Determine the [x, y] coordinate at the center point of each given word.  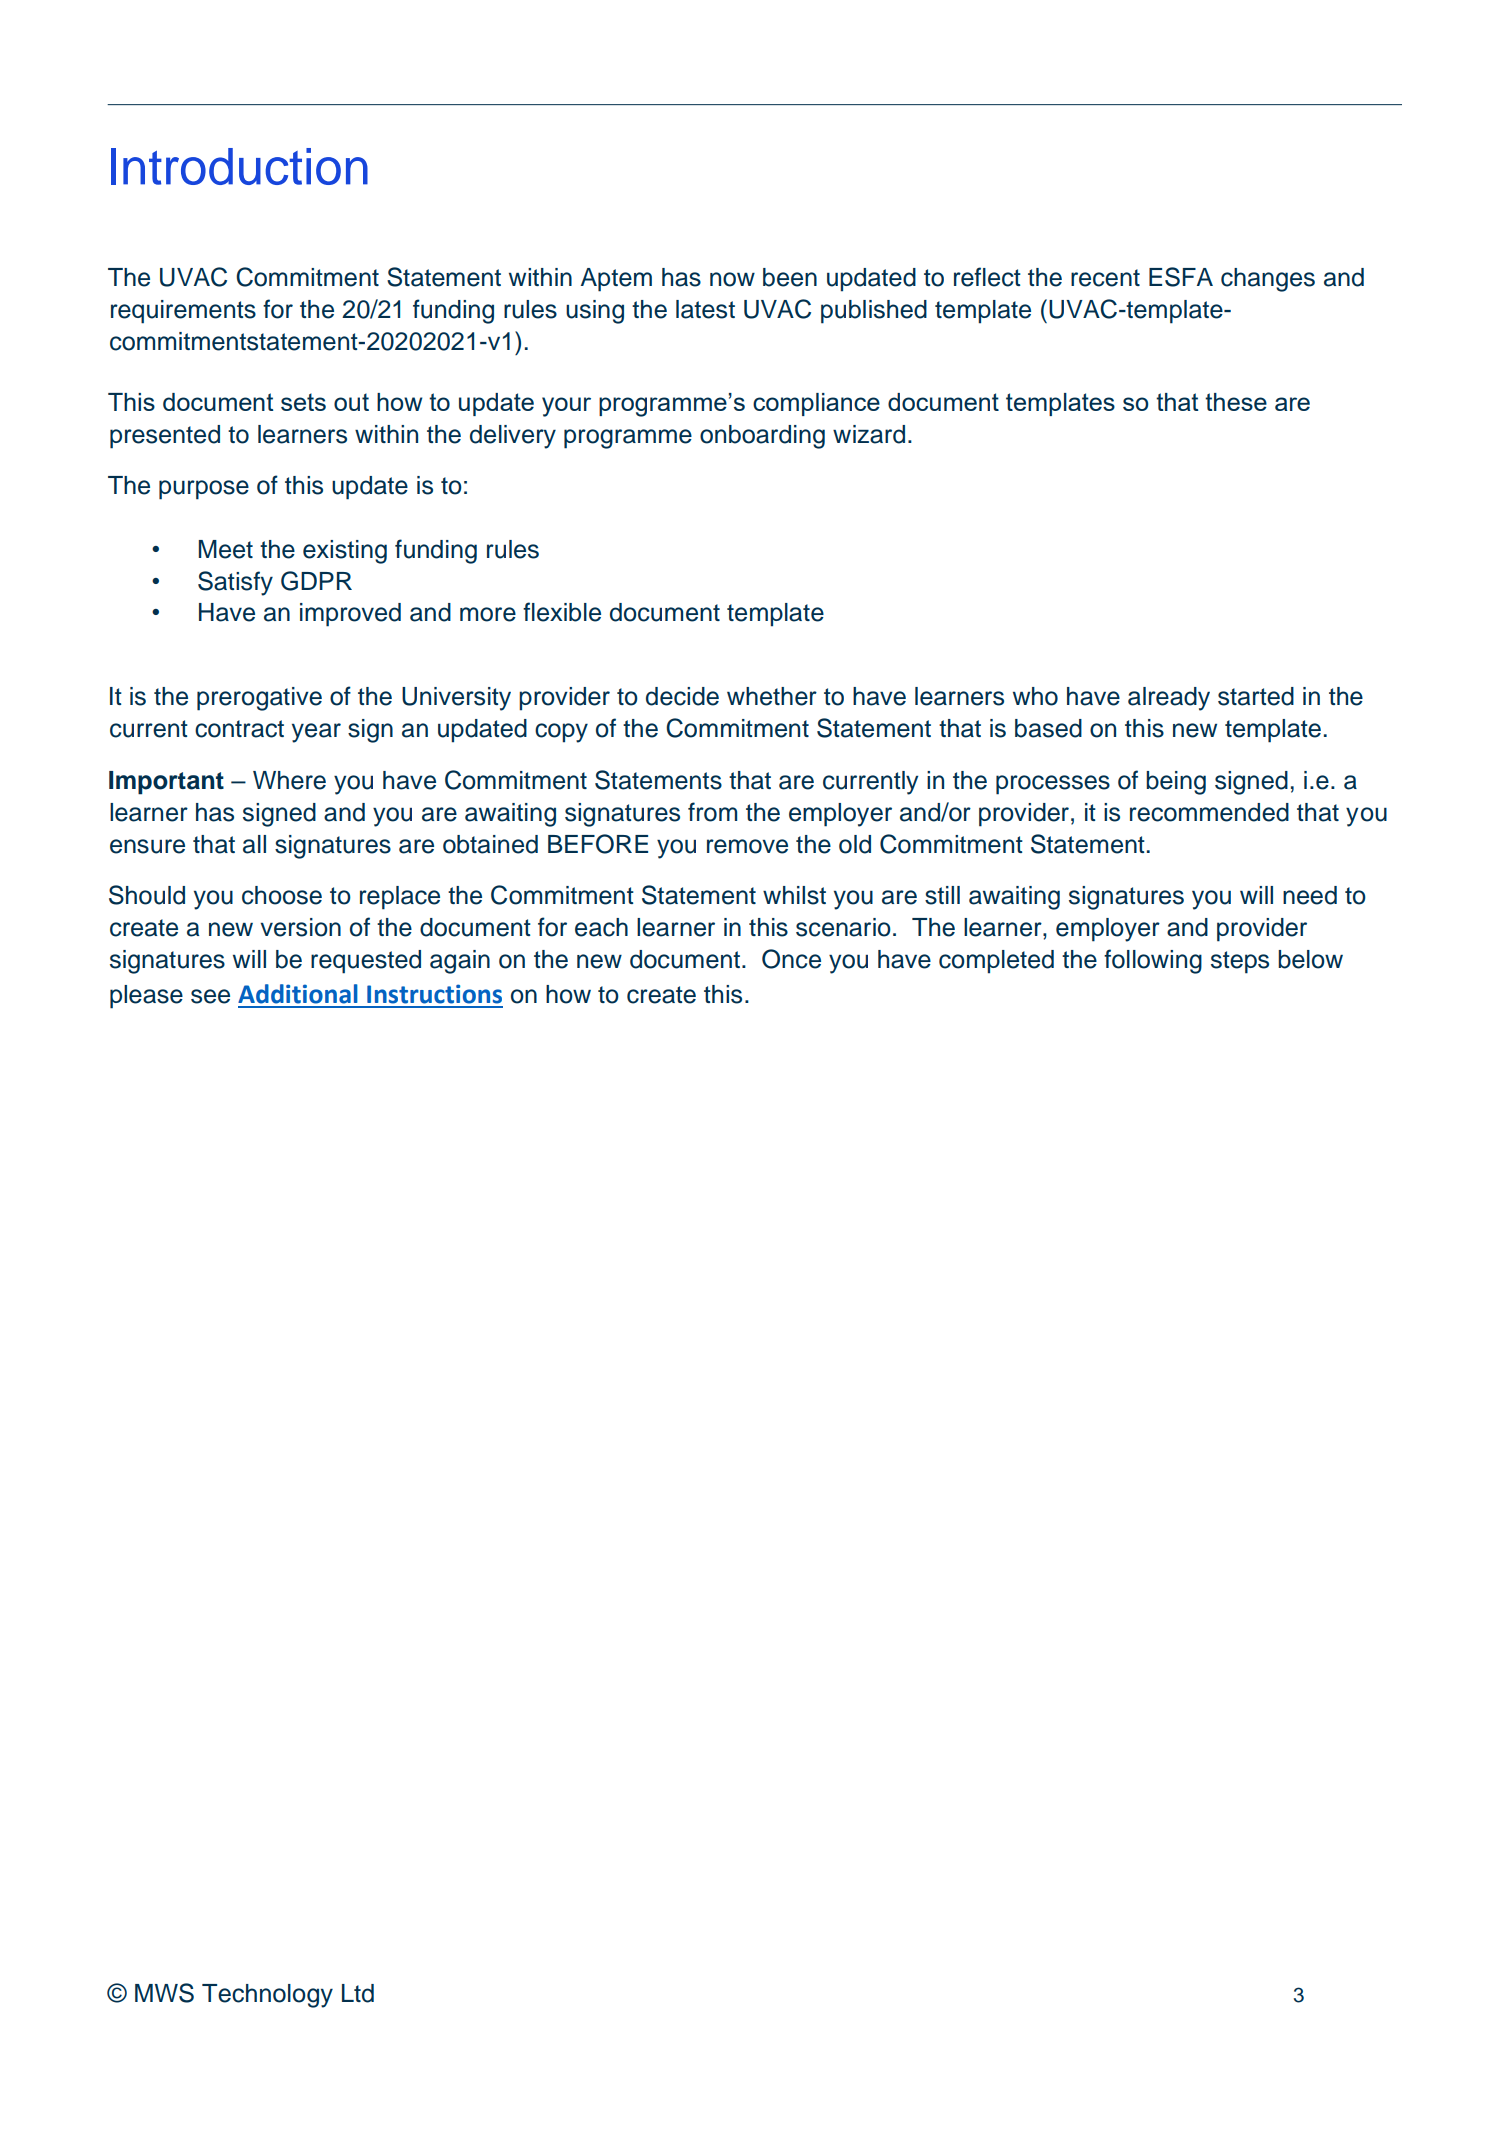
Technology [267, 1996]
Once [791, 959]
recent [1105, 278]
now [732, 279]
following [1153, 961]
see [210, 996]
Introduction [239, 166]
